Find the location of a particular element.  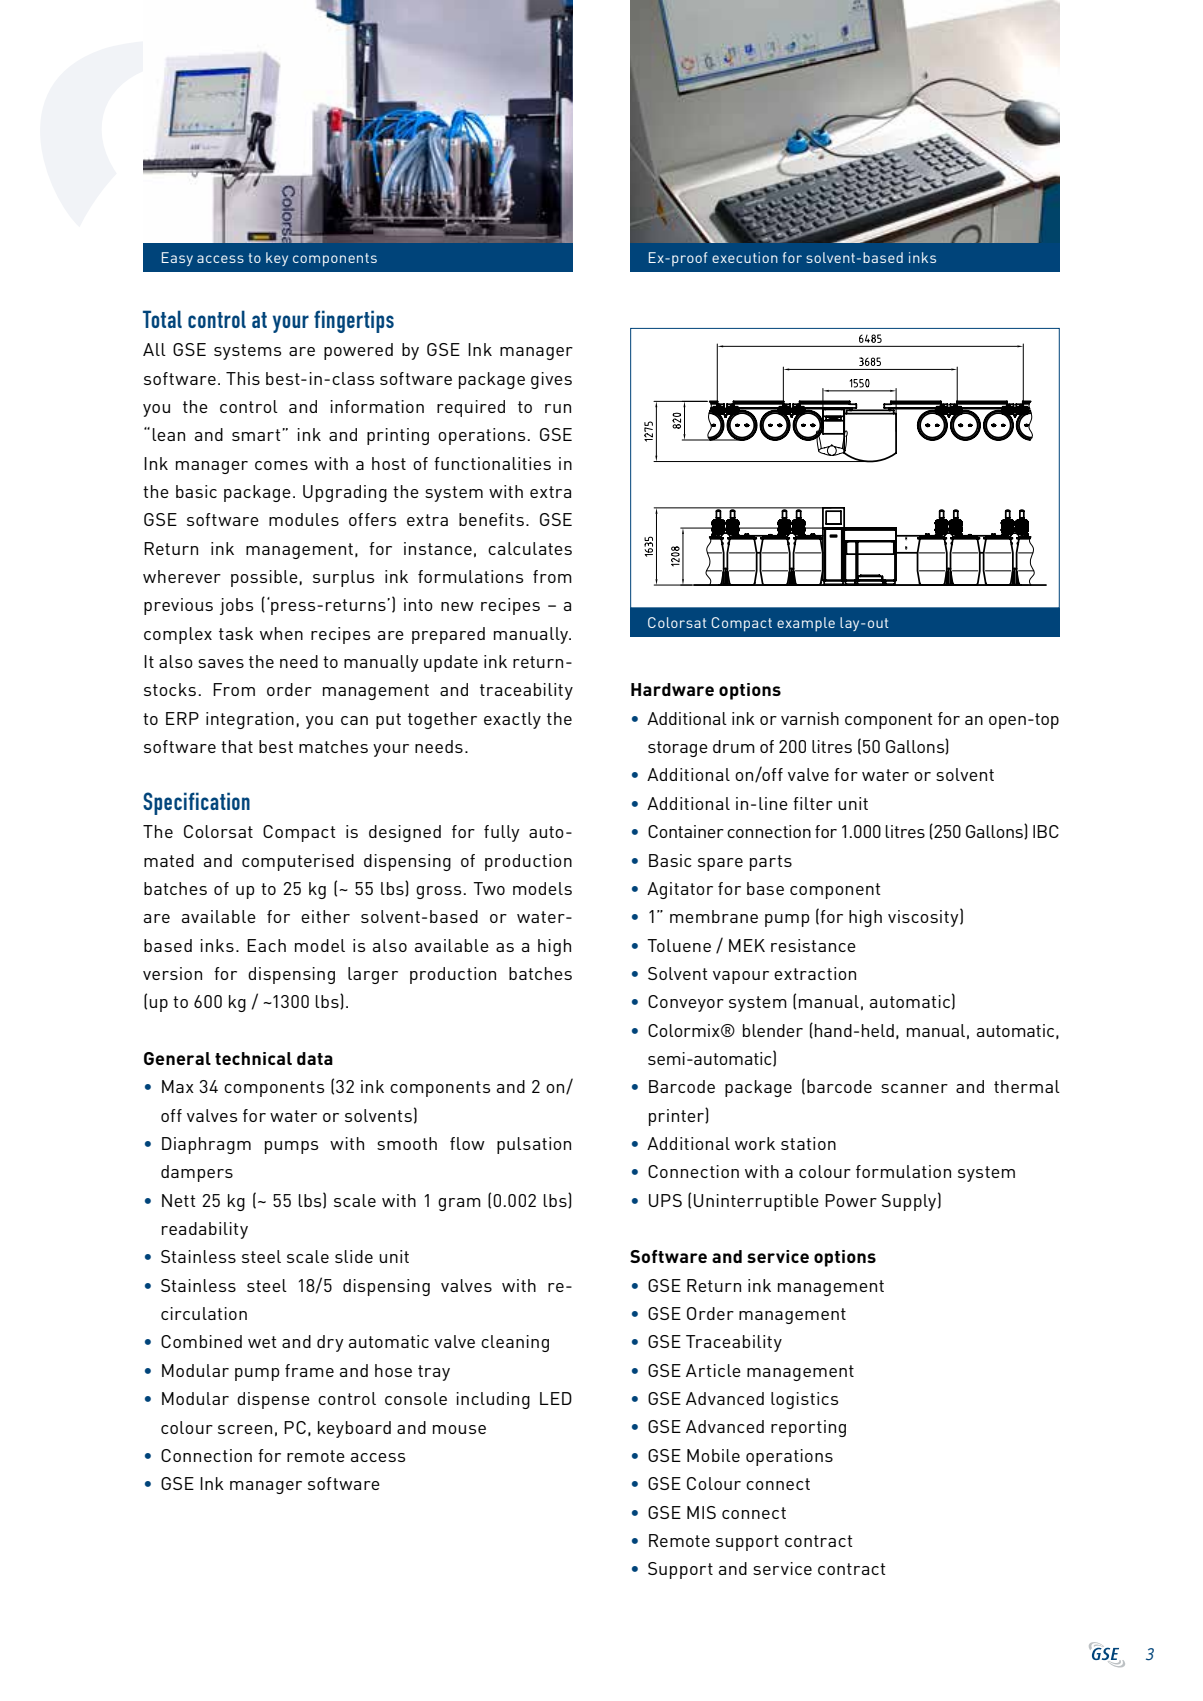

gives is located at coordinates (551, 380).
